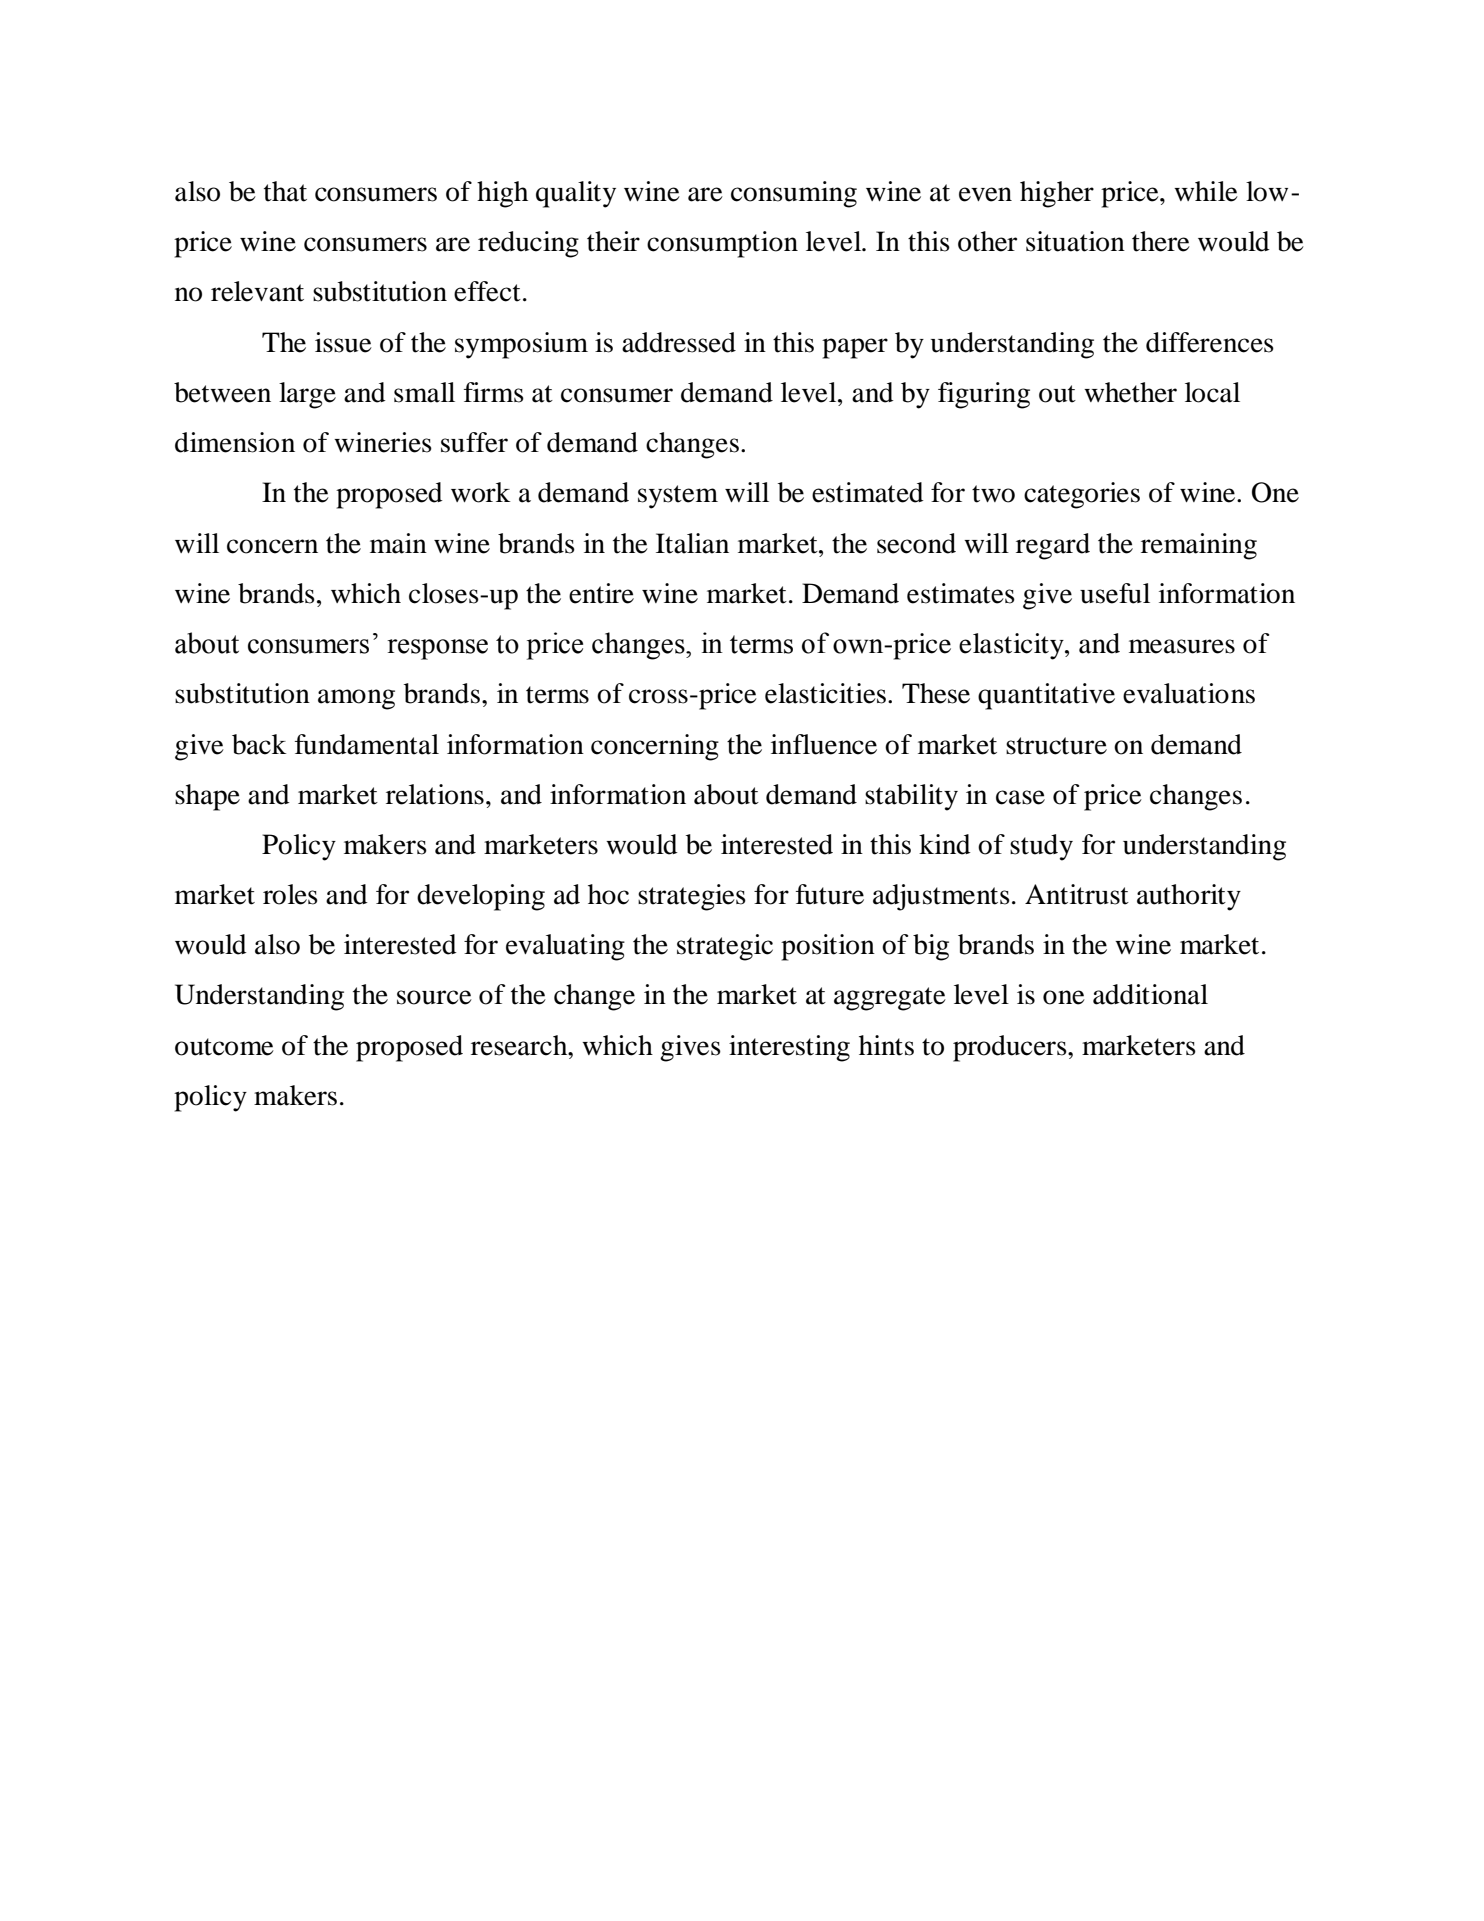 The image size is (1484, 1921). What do you see at coordinates (1075, 241) in the page?
I see `situation` at bounding box center [1075, 241].
